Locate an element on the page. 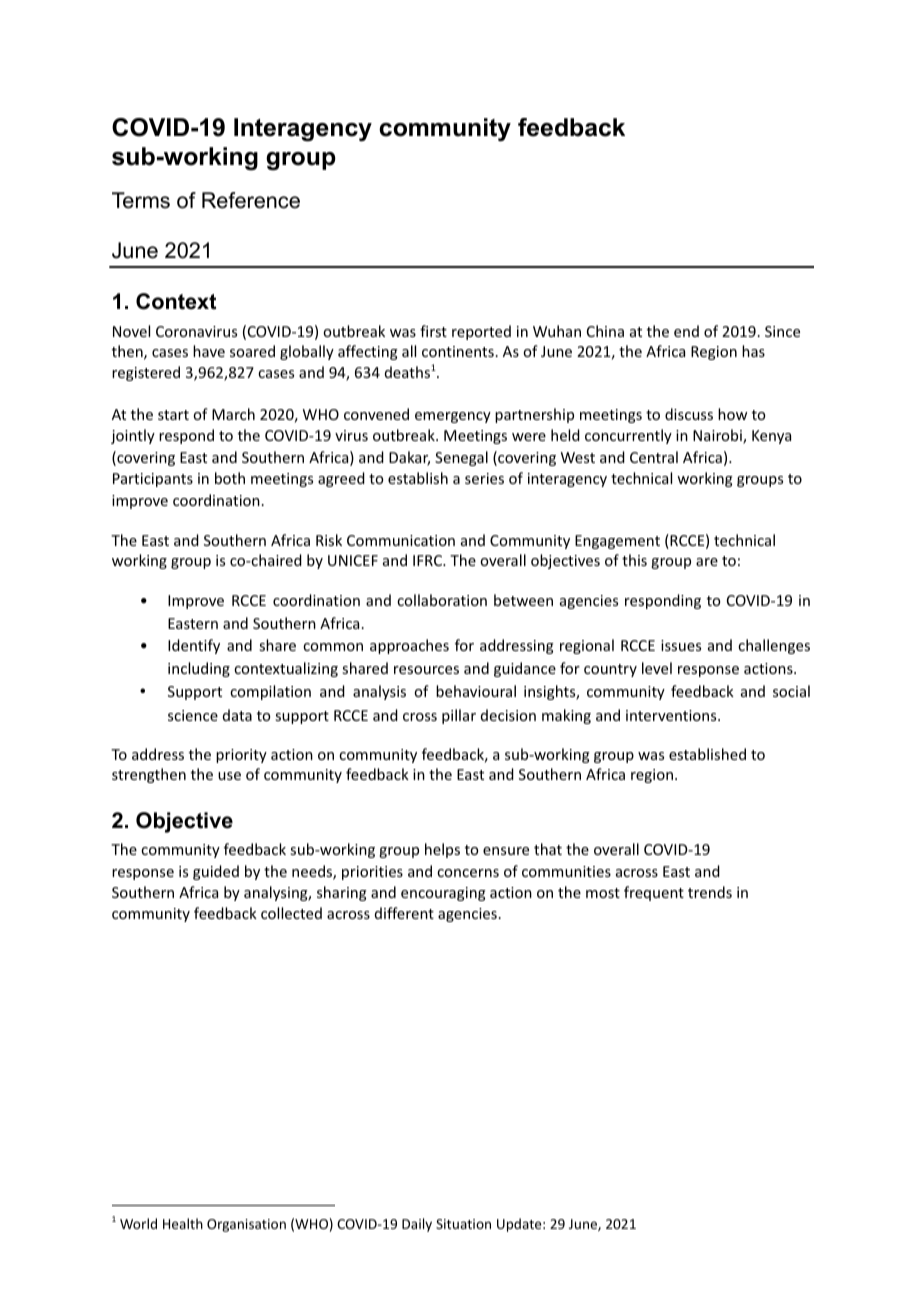 This document has height=1307, width=924. collected is located at coordinates (291, 913).
